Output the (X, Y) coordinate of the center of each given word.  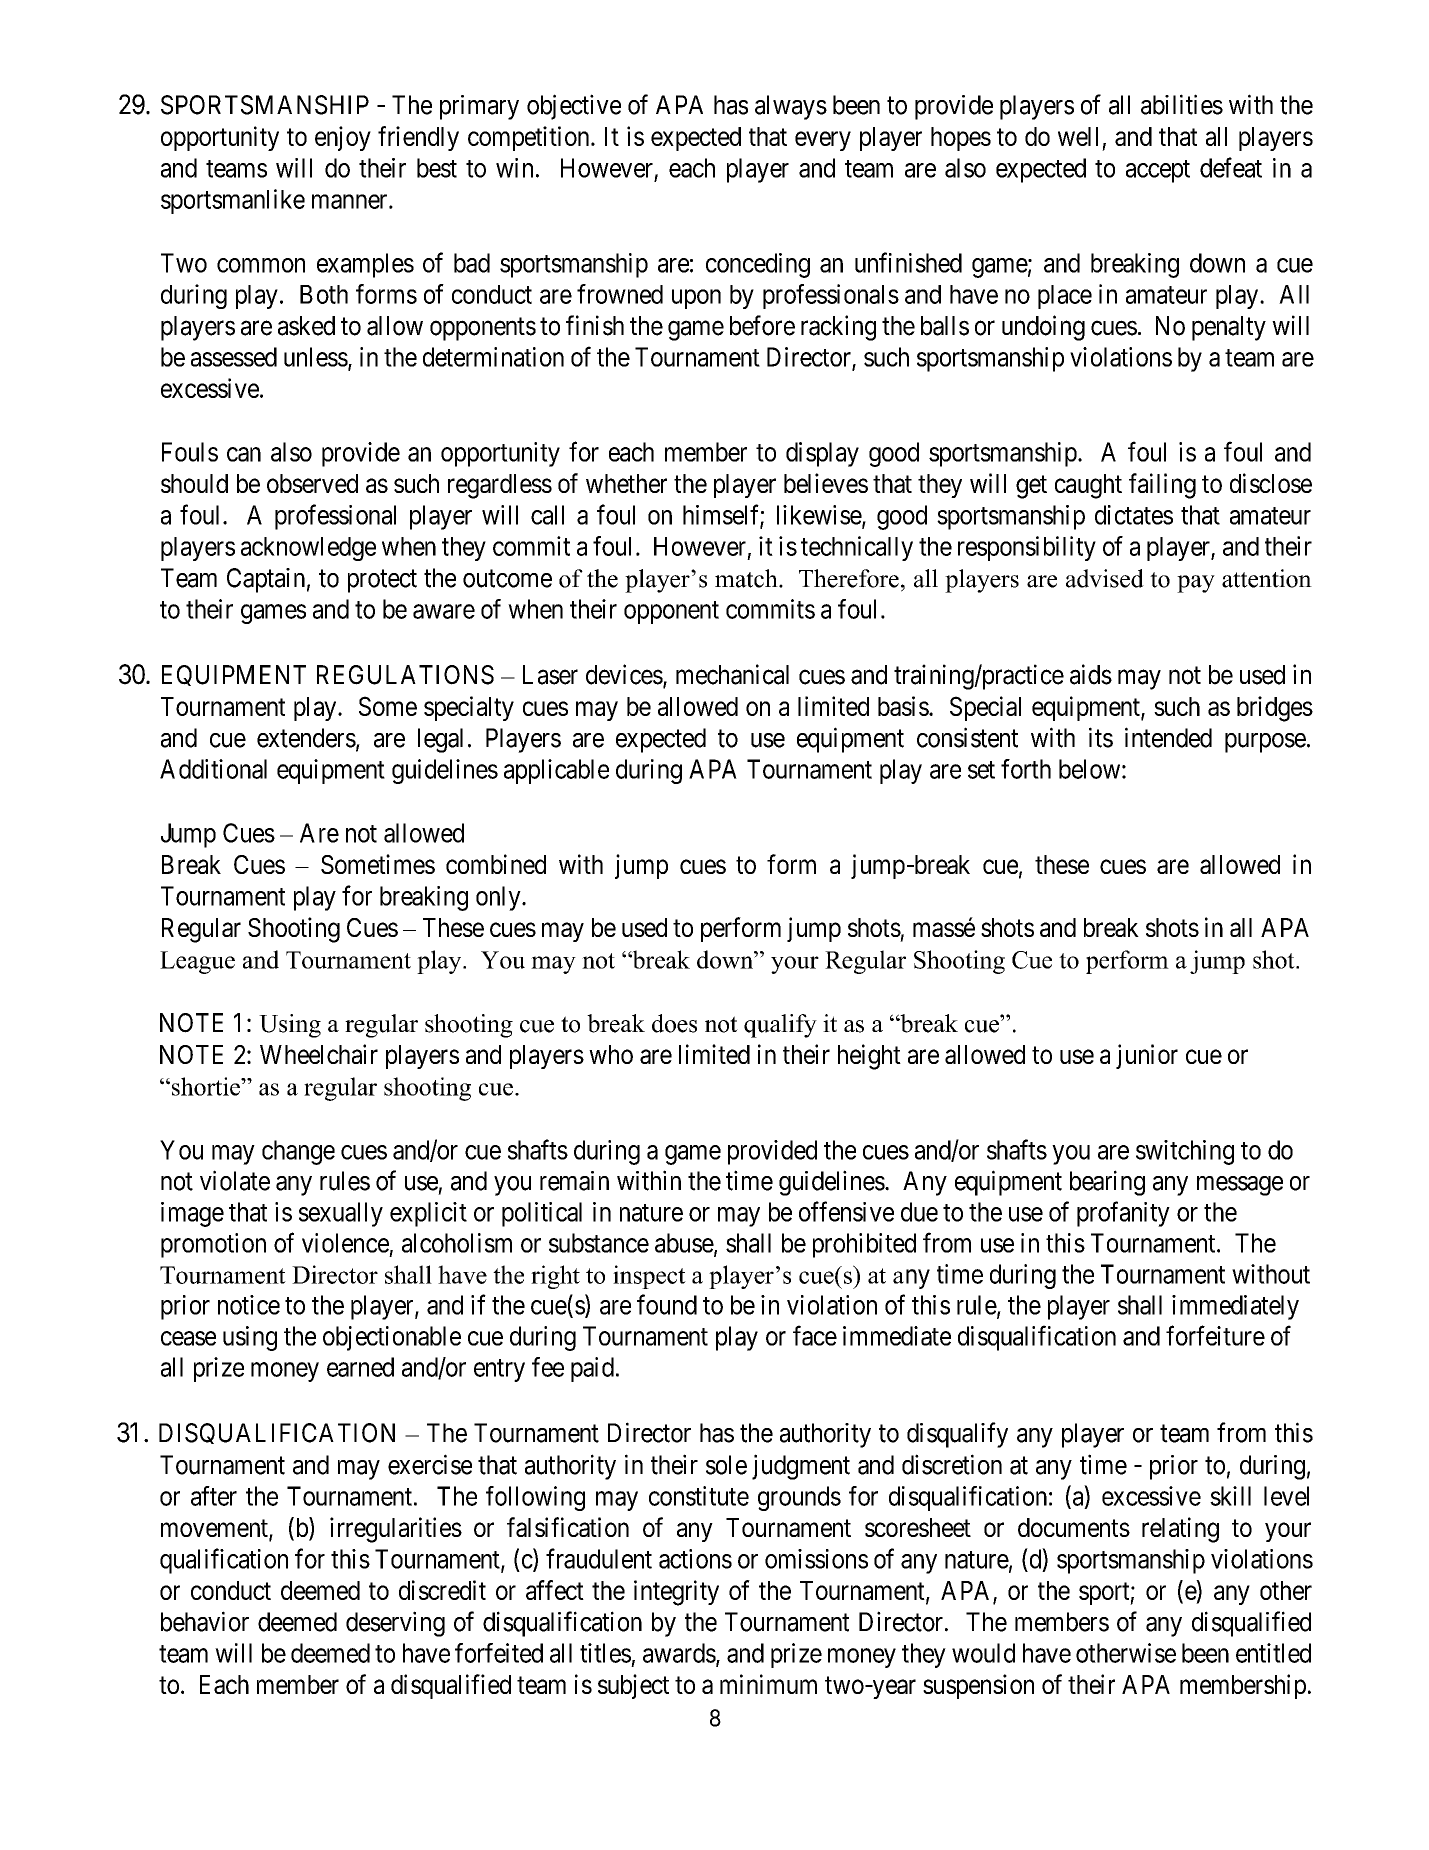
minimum (768, 1684)
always (791, 107)
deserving (395, 1624)
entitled (1273, 1653)
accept (1158, 171)
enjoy (343, 138)
